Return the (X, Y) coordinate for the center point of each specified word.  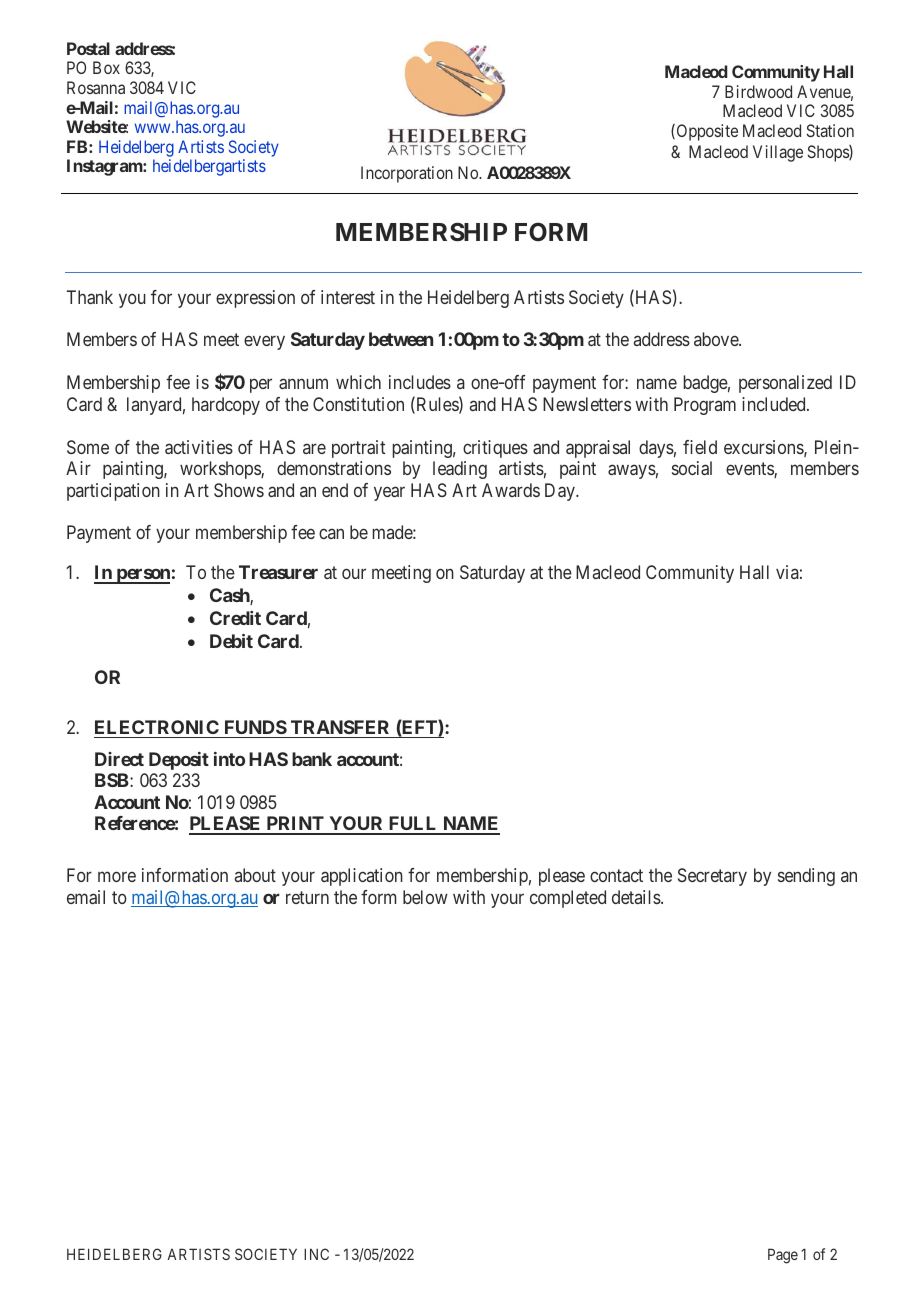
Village (778, 153)
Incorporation (407, 174)
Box (106, 67)
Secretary (712, 877)
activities (199, 447)
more (117, 877)
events (750, 470)
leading (460, 470)
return (307, 897)
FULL (413, 825)
